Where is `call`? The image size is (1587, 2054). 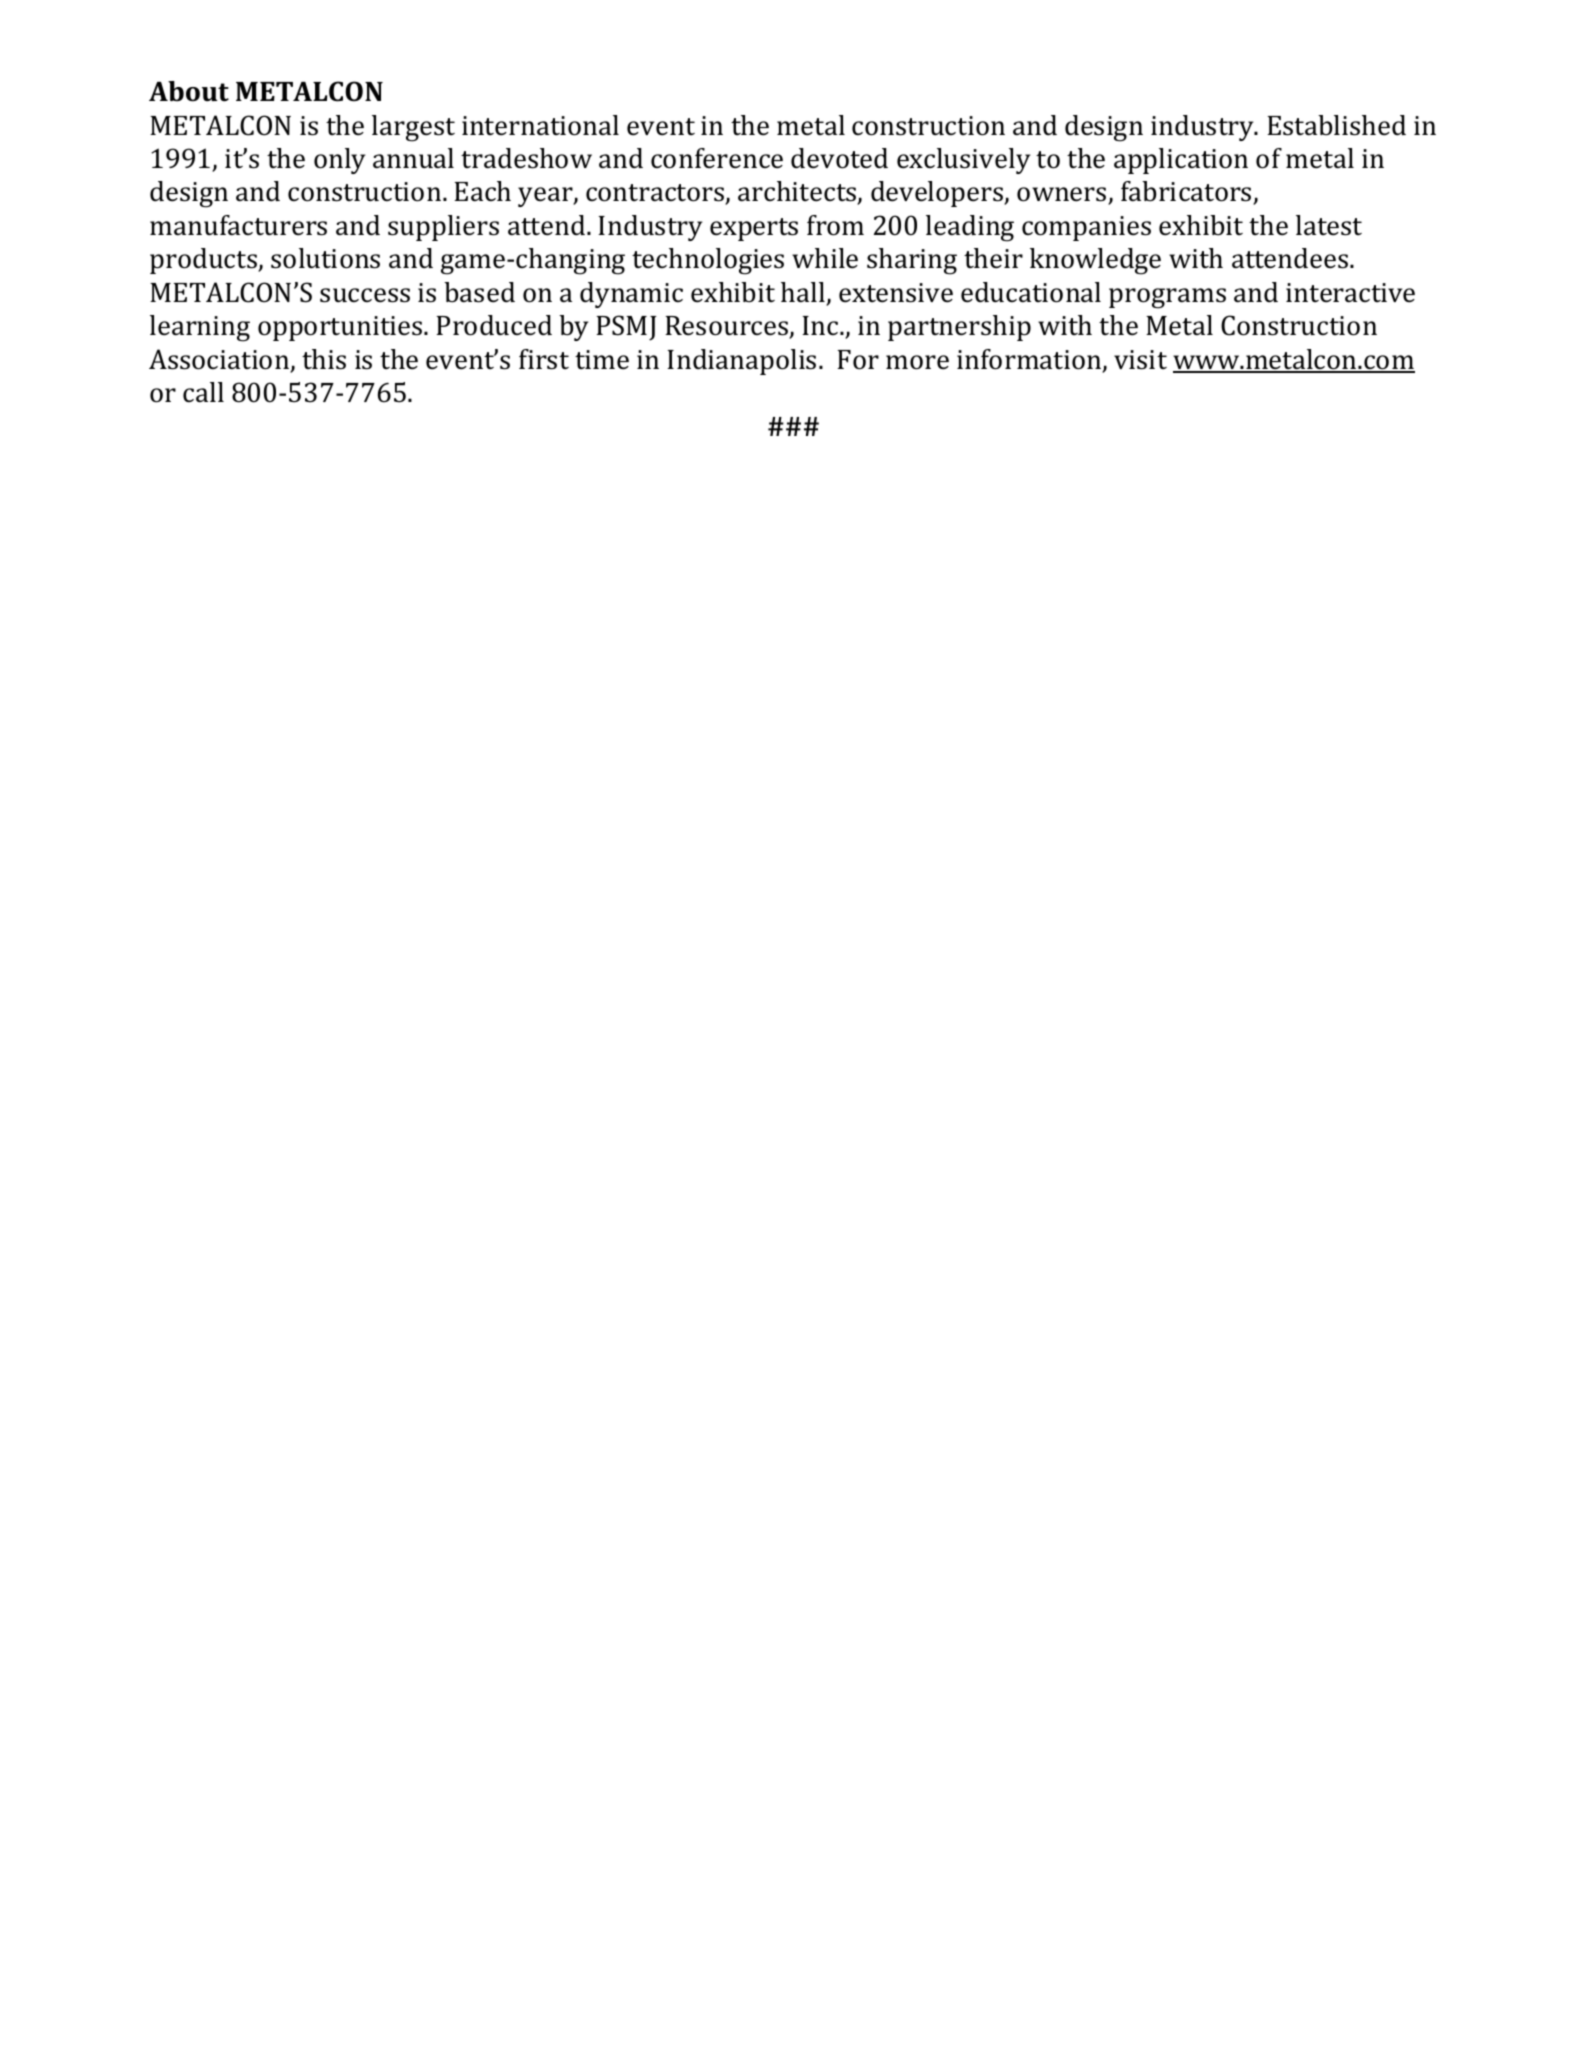 call is located at coordinates (203, 392).
